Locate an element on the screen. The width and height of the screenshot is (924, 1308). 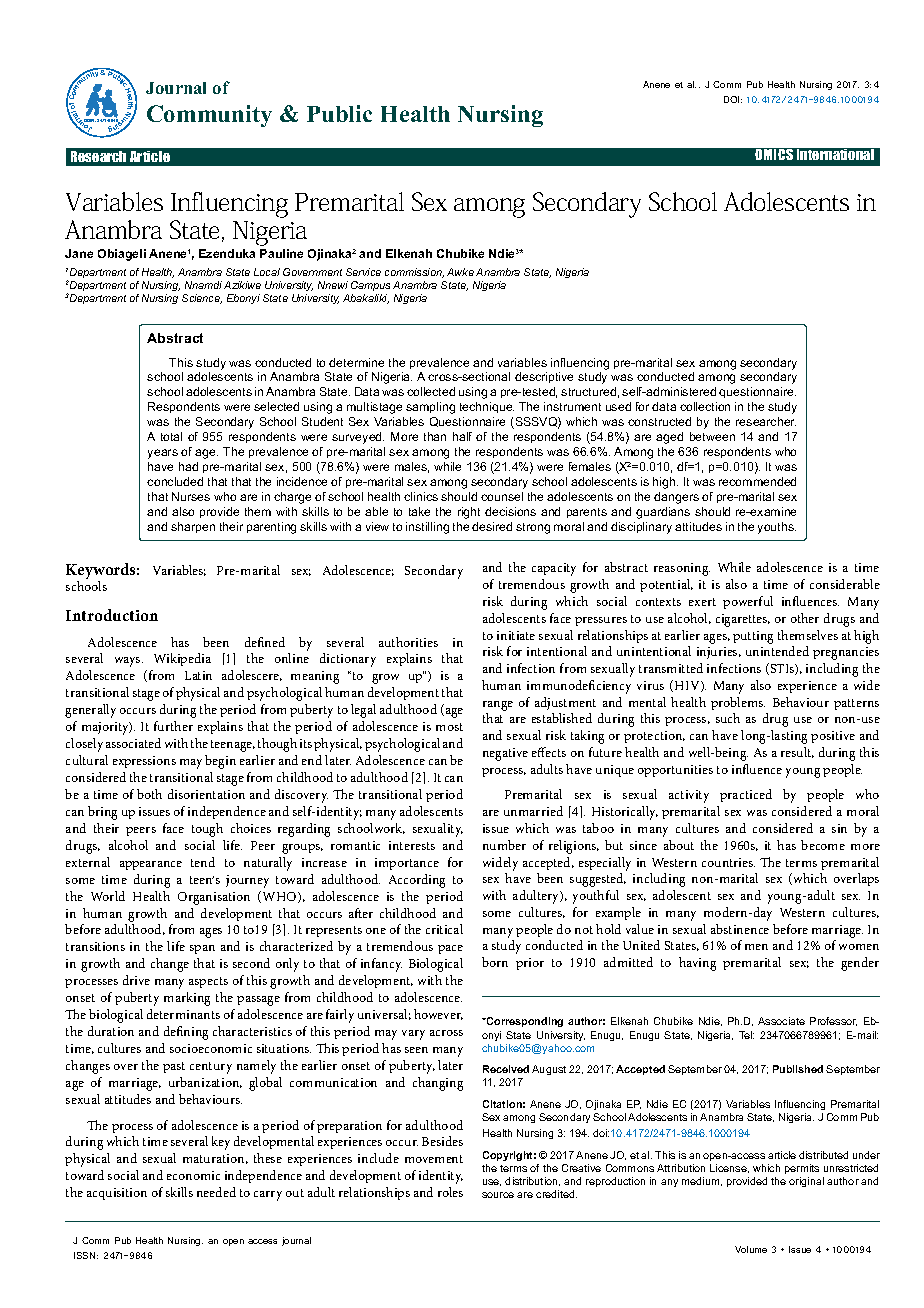
collection is located at coordinates (705, 406).
